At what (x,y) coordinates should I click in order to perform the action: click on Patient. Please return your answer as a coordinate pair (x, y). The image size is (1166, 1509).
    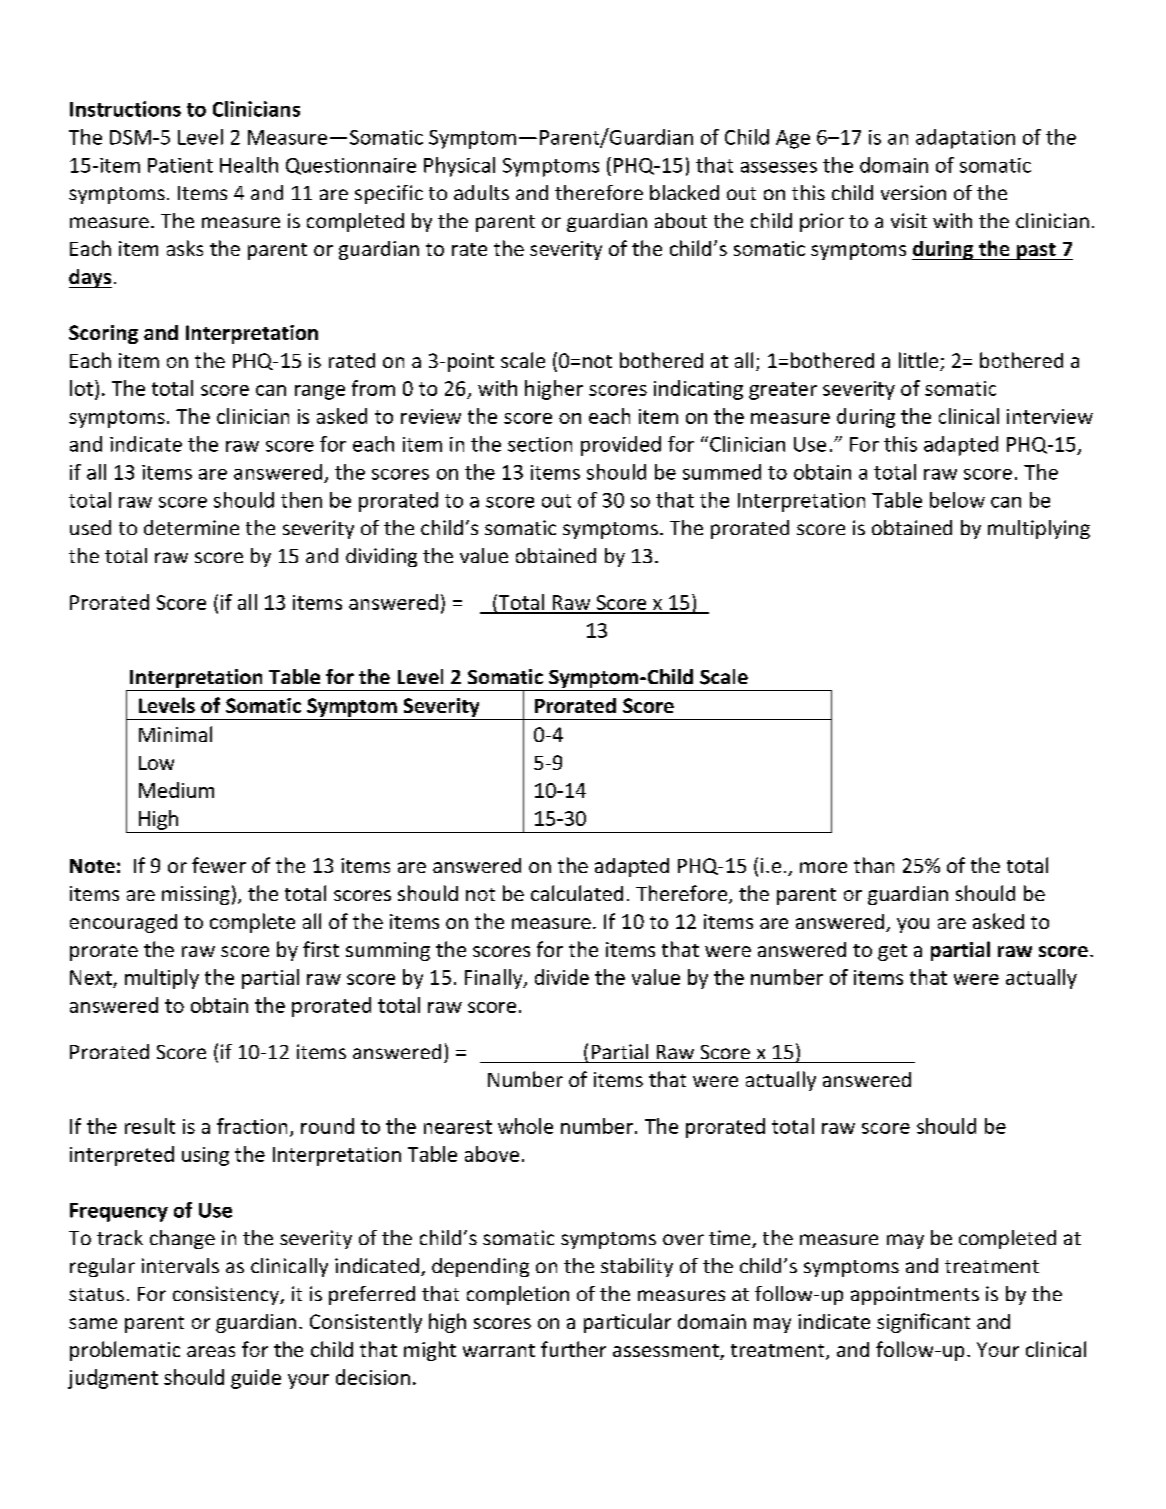
    Looking at the image, I should click on (180, 165).
